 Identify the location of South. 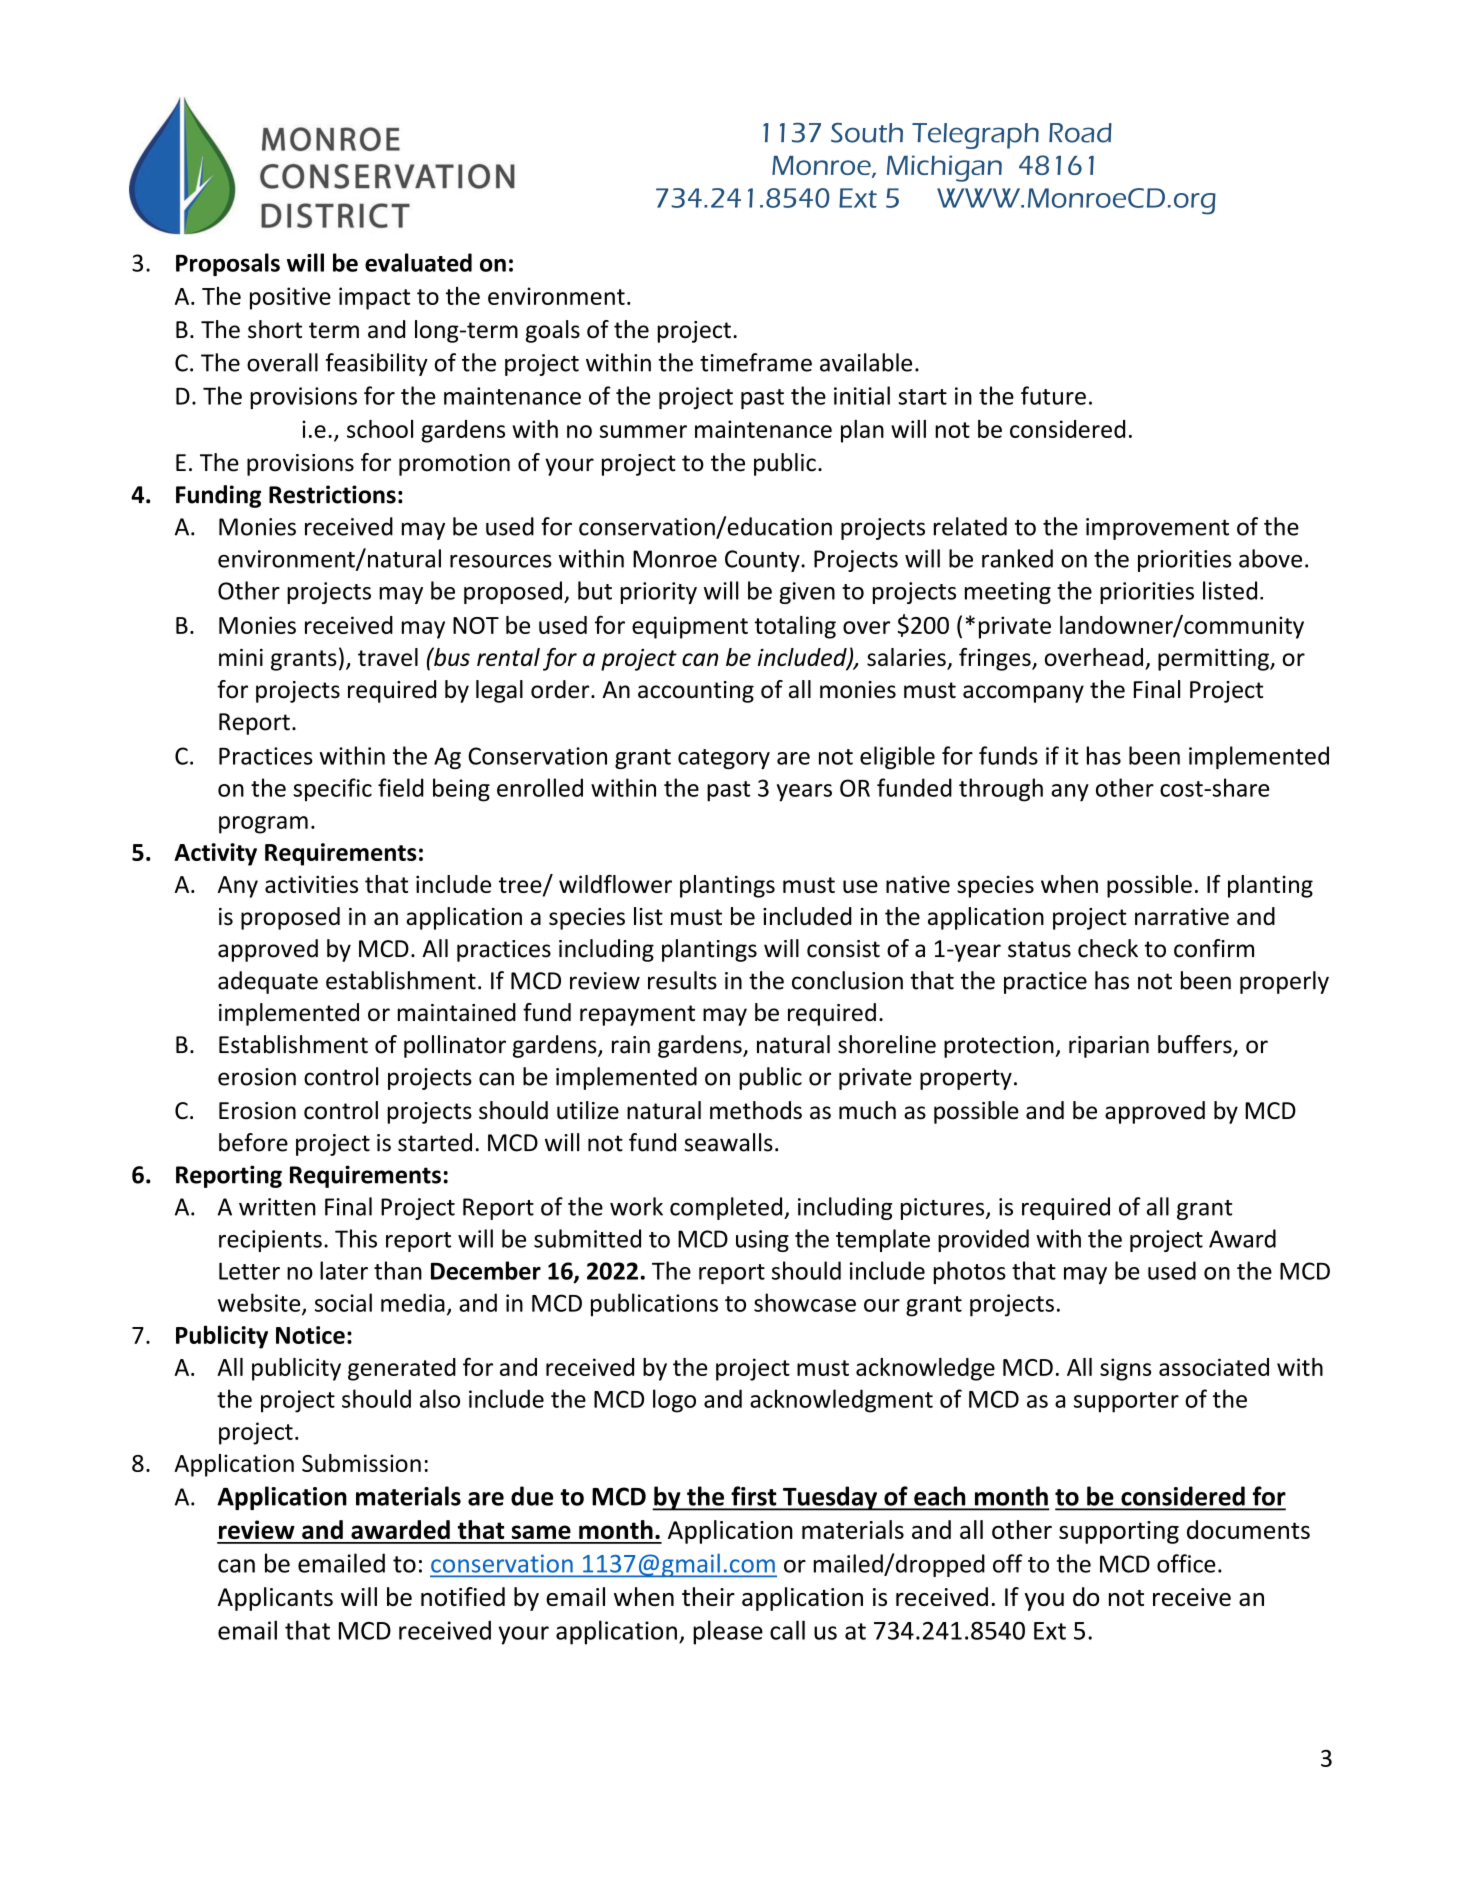
(867, 133).
